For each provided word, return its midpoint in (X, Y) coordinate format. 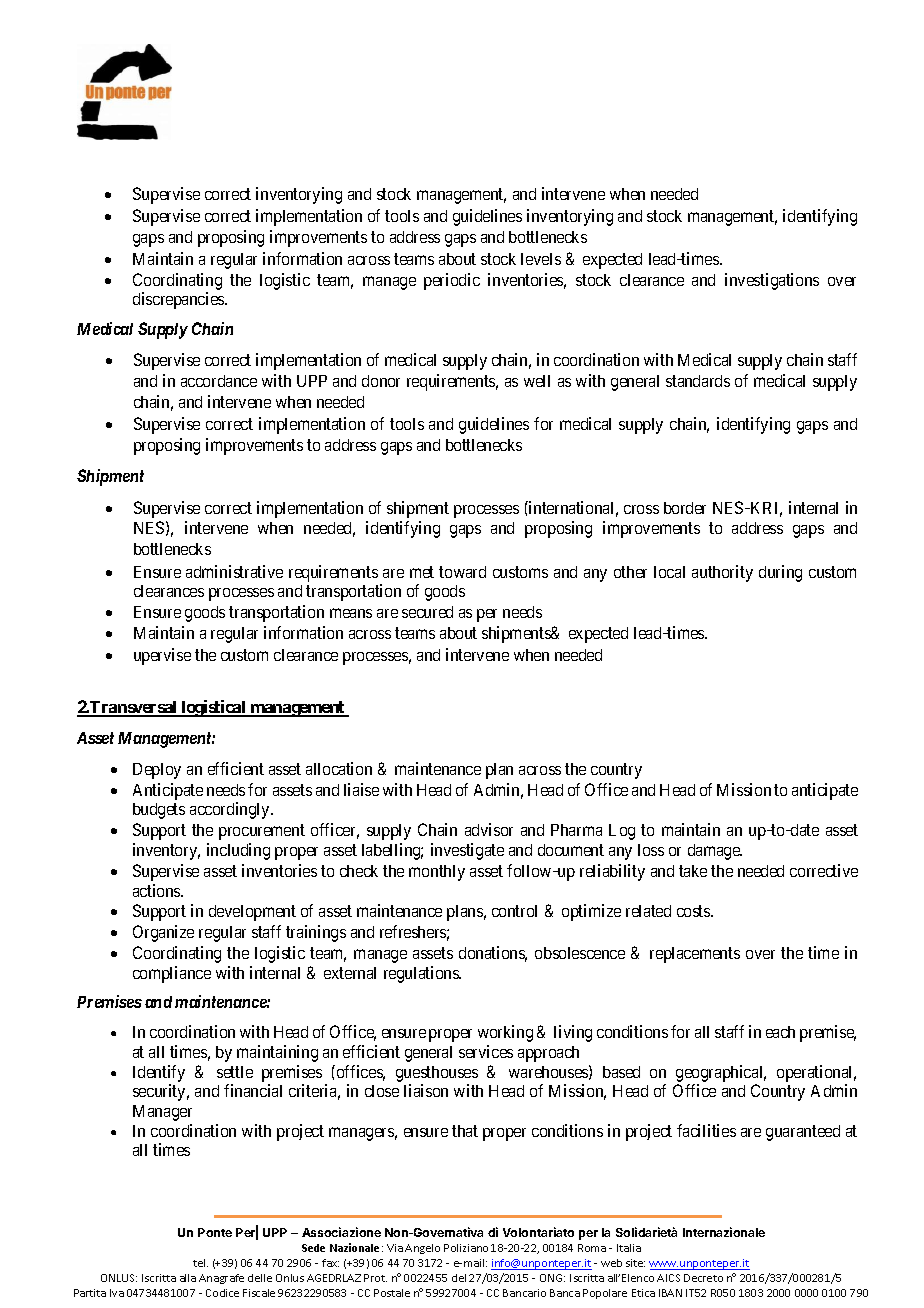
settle (235, 1072)
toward (462, 572)
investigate (467, 851)
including (238, 851)
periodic (452, 281)
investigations (772, 281)
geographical (721, 1073)
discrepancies (179, 300)
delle (260, 1278)
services (486, 1051)
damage (715, 852)
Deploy (157, 771)
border (685, 508)
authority (722, 573)
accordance (219, 381)
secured (427, 612)
